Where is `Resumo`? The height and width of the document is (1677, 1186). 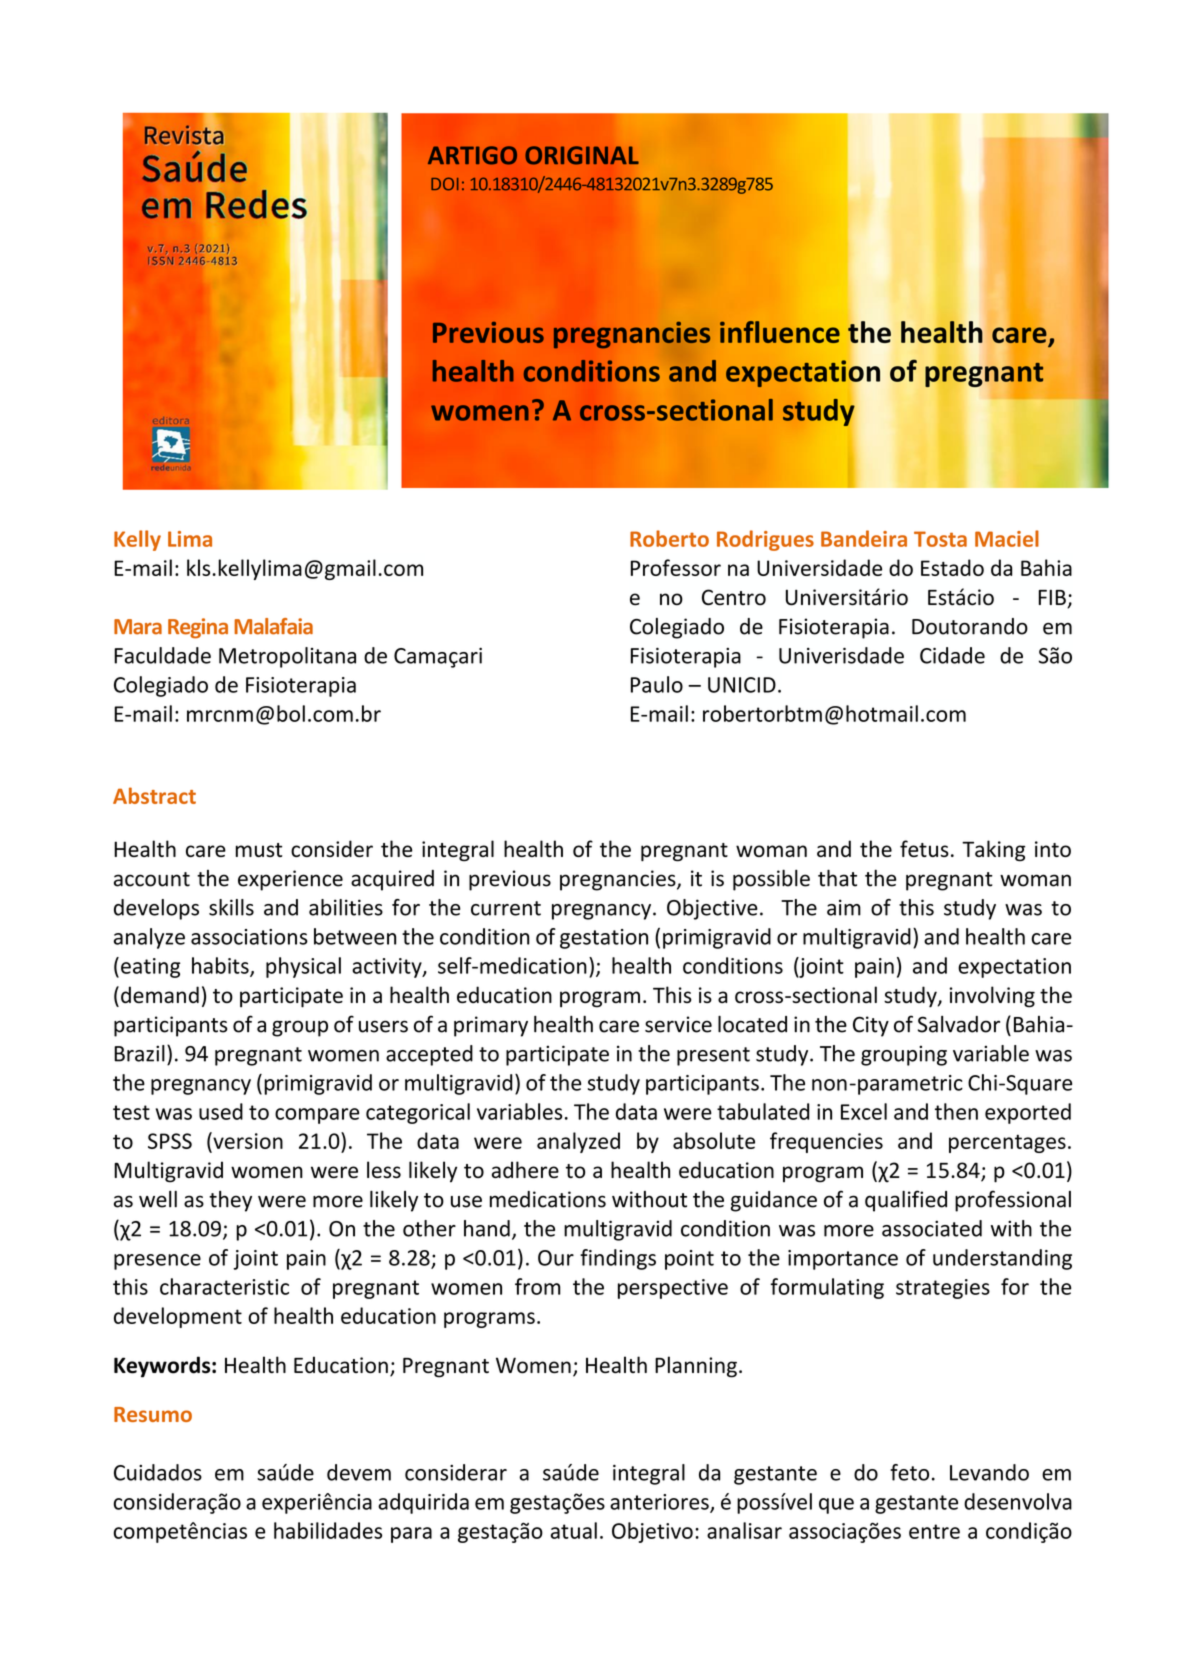 Resumo is located at coordinates (153, 1414).
